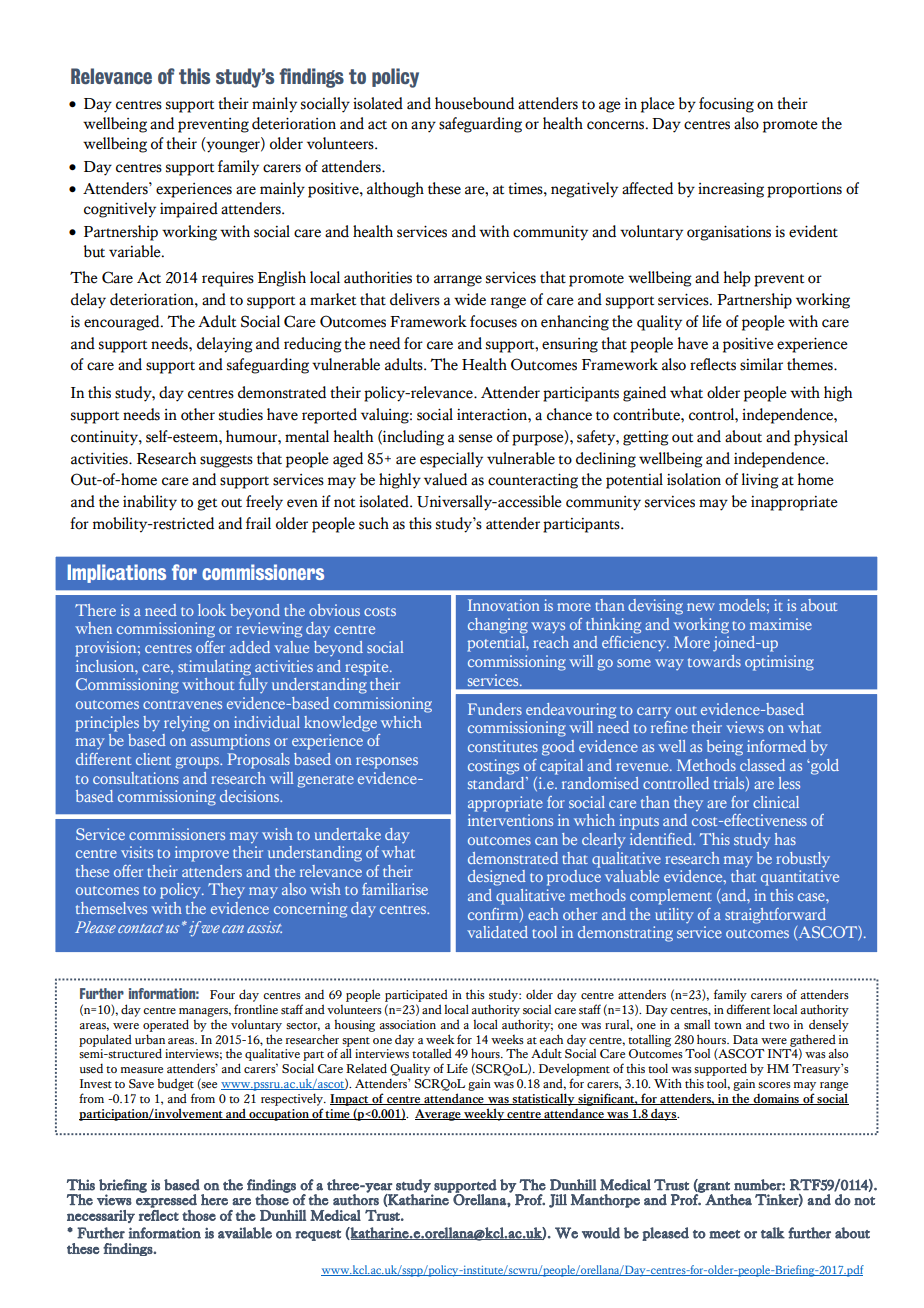  I want to click on any, so click(423, 127).
